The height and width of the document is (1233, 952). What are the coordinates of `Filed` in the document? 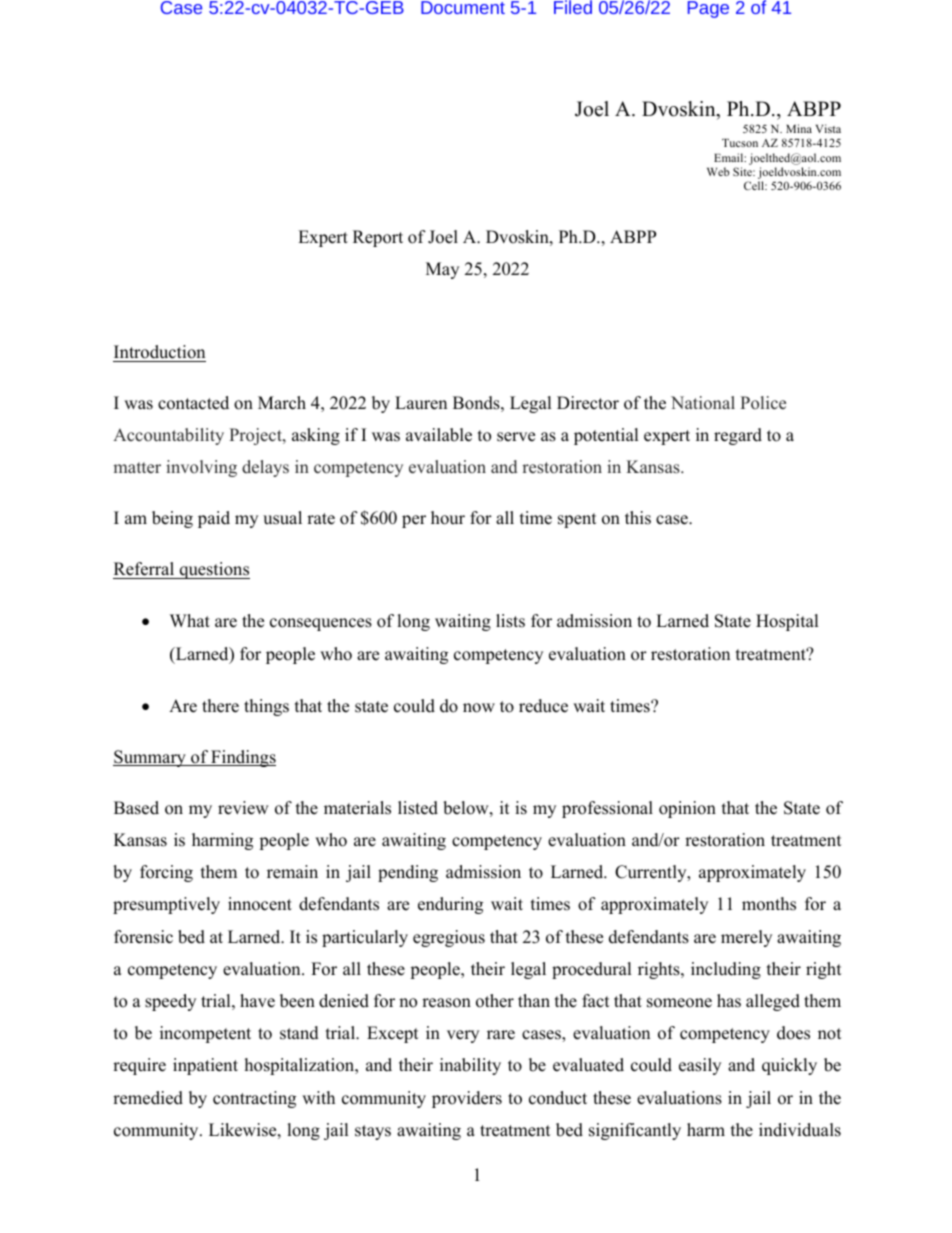 It's located at (573, 7).
